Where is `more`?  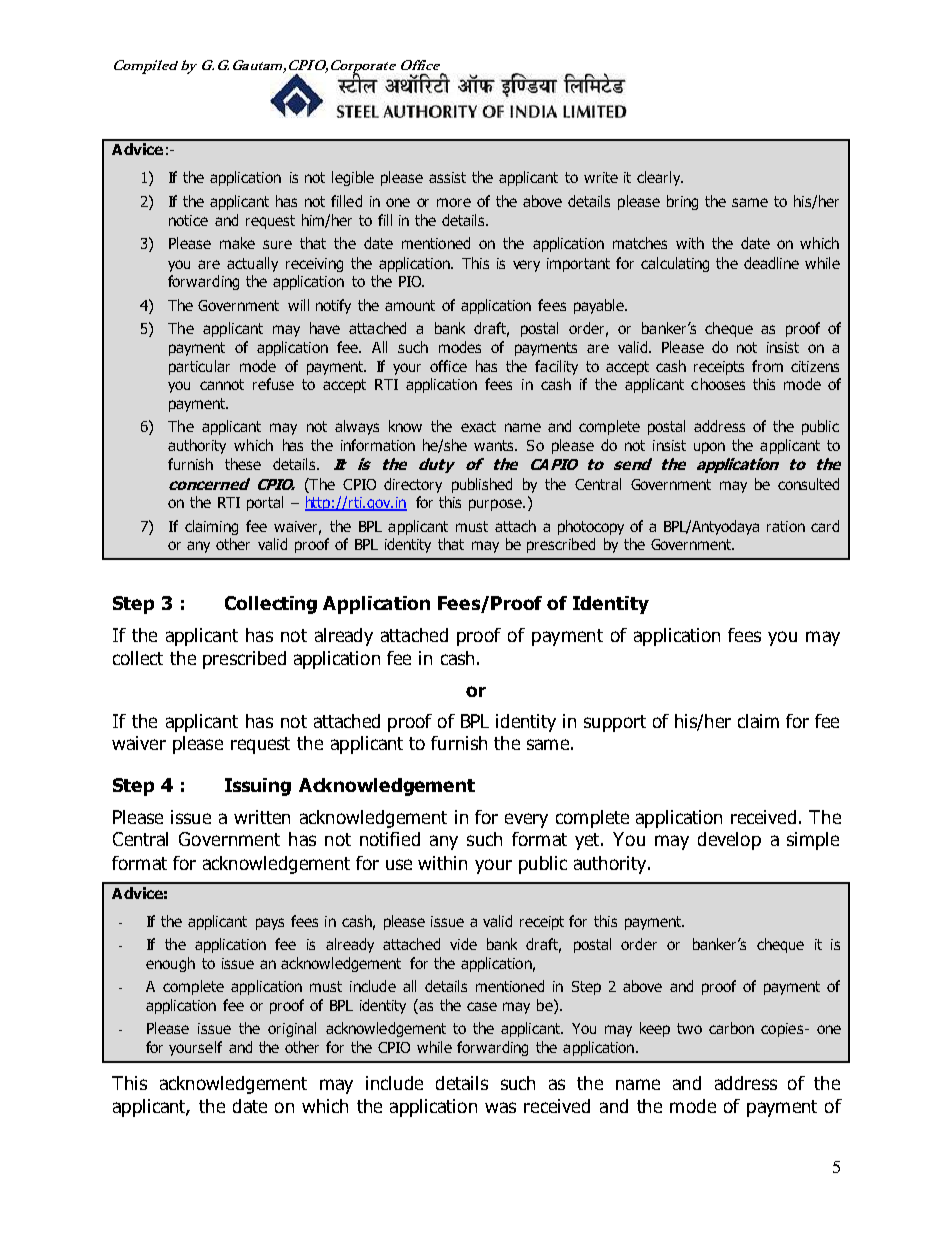
more is located at coordinates (454, 202).
